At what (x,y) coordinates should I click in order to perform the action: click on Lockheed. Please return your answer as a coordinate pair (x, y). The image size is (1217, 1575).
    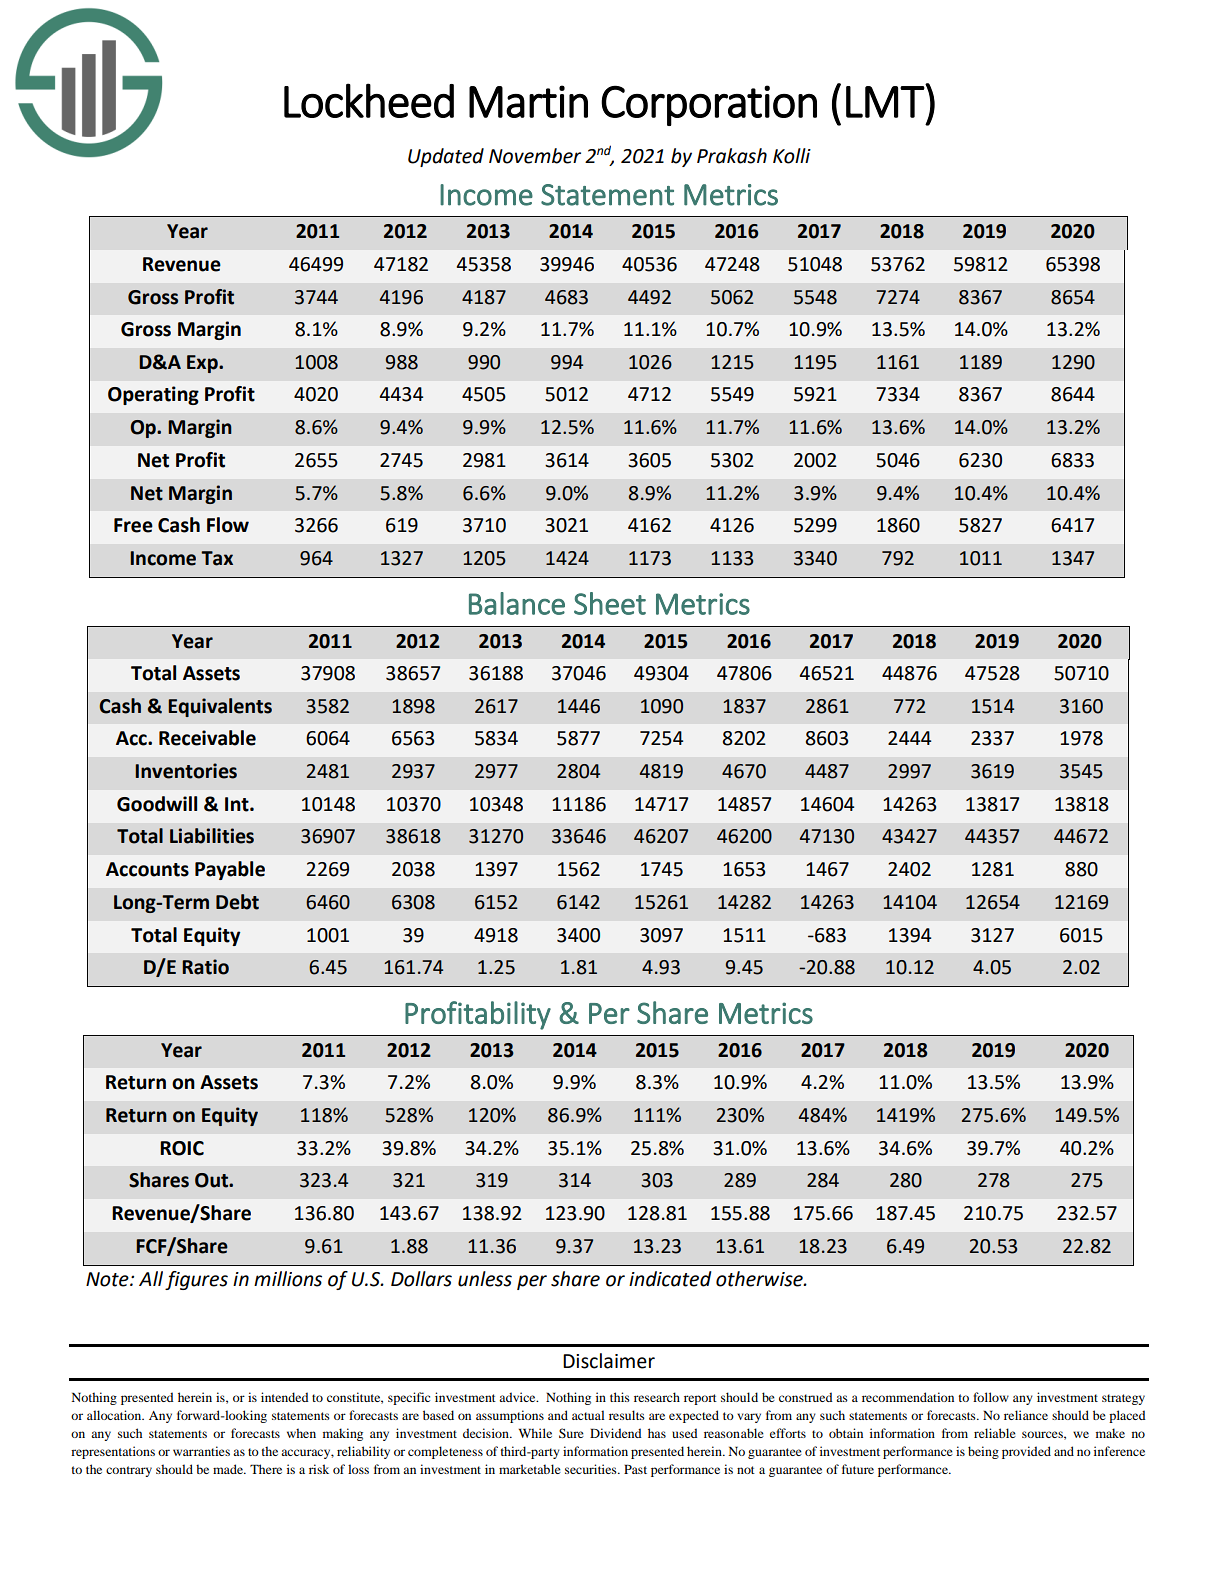
    Looking at the image, I should click on (369, 100).
